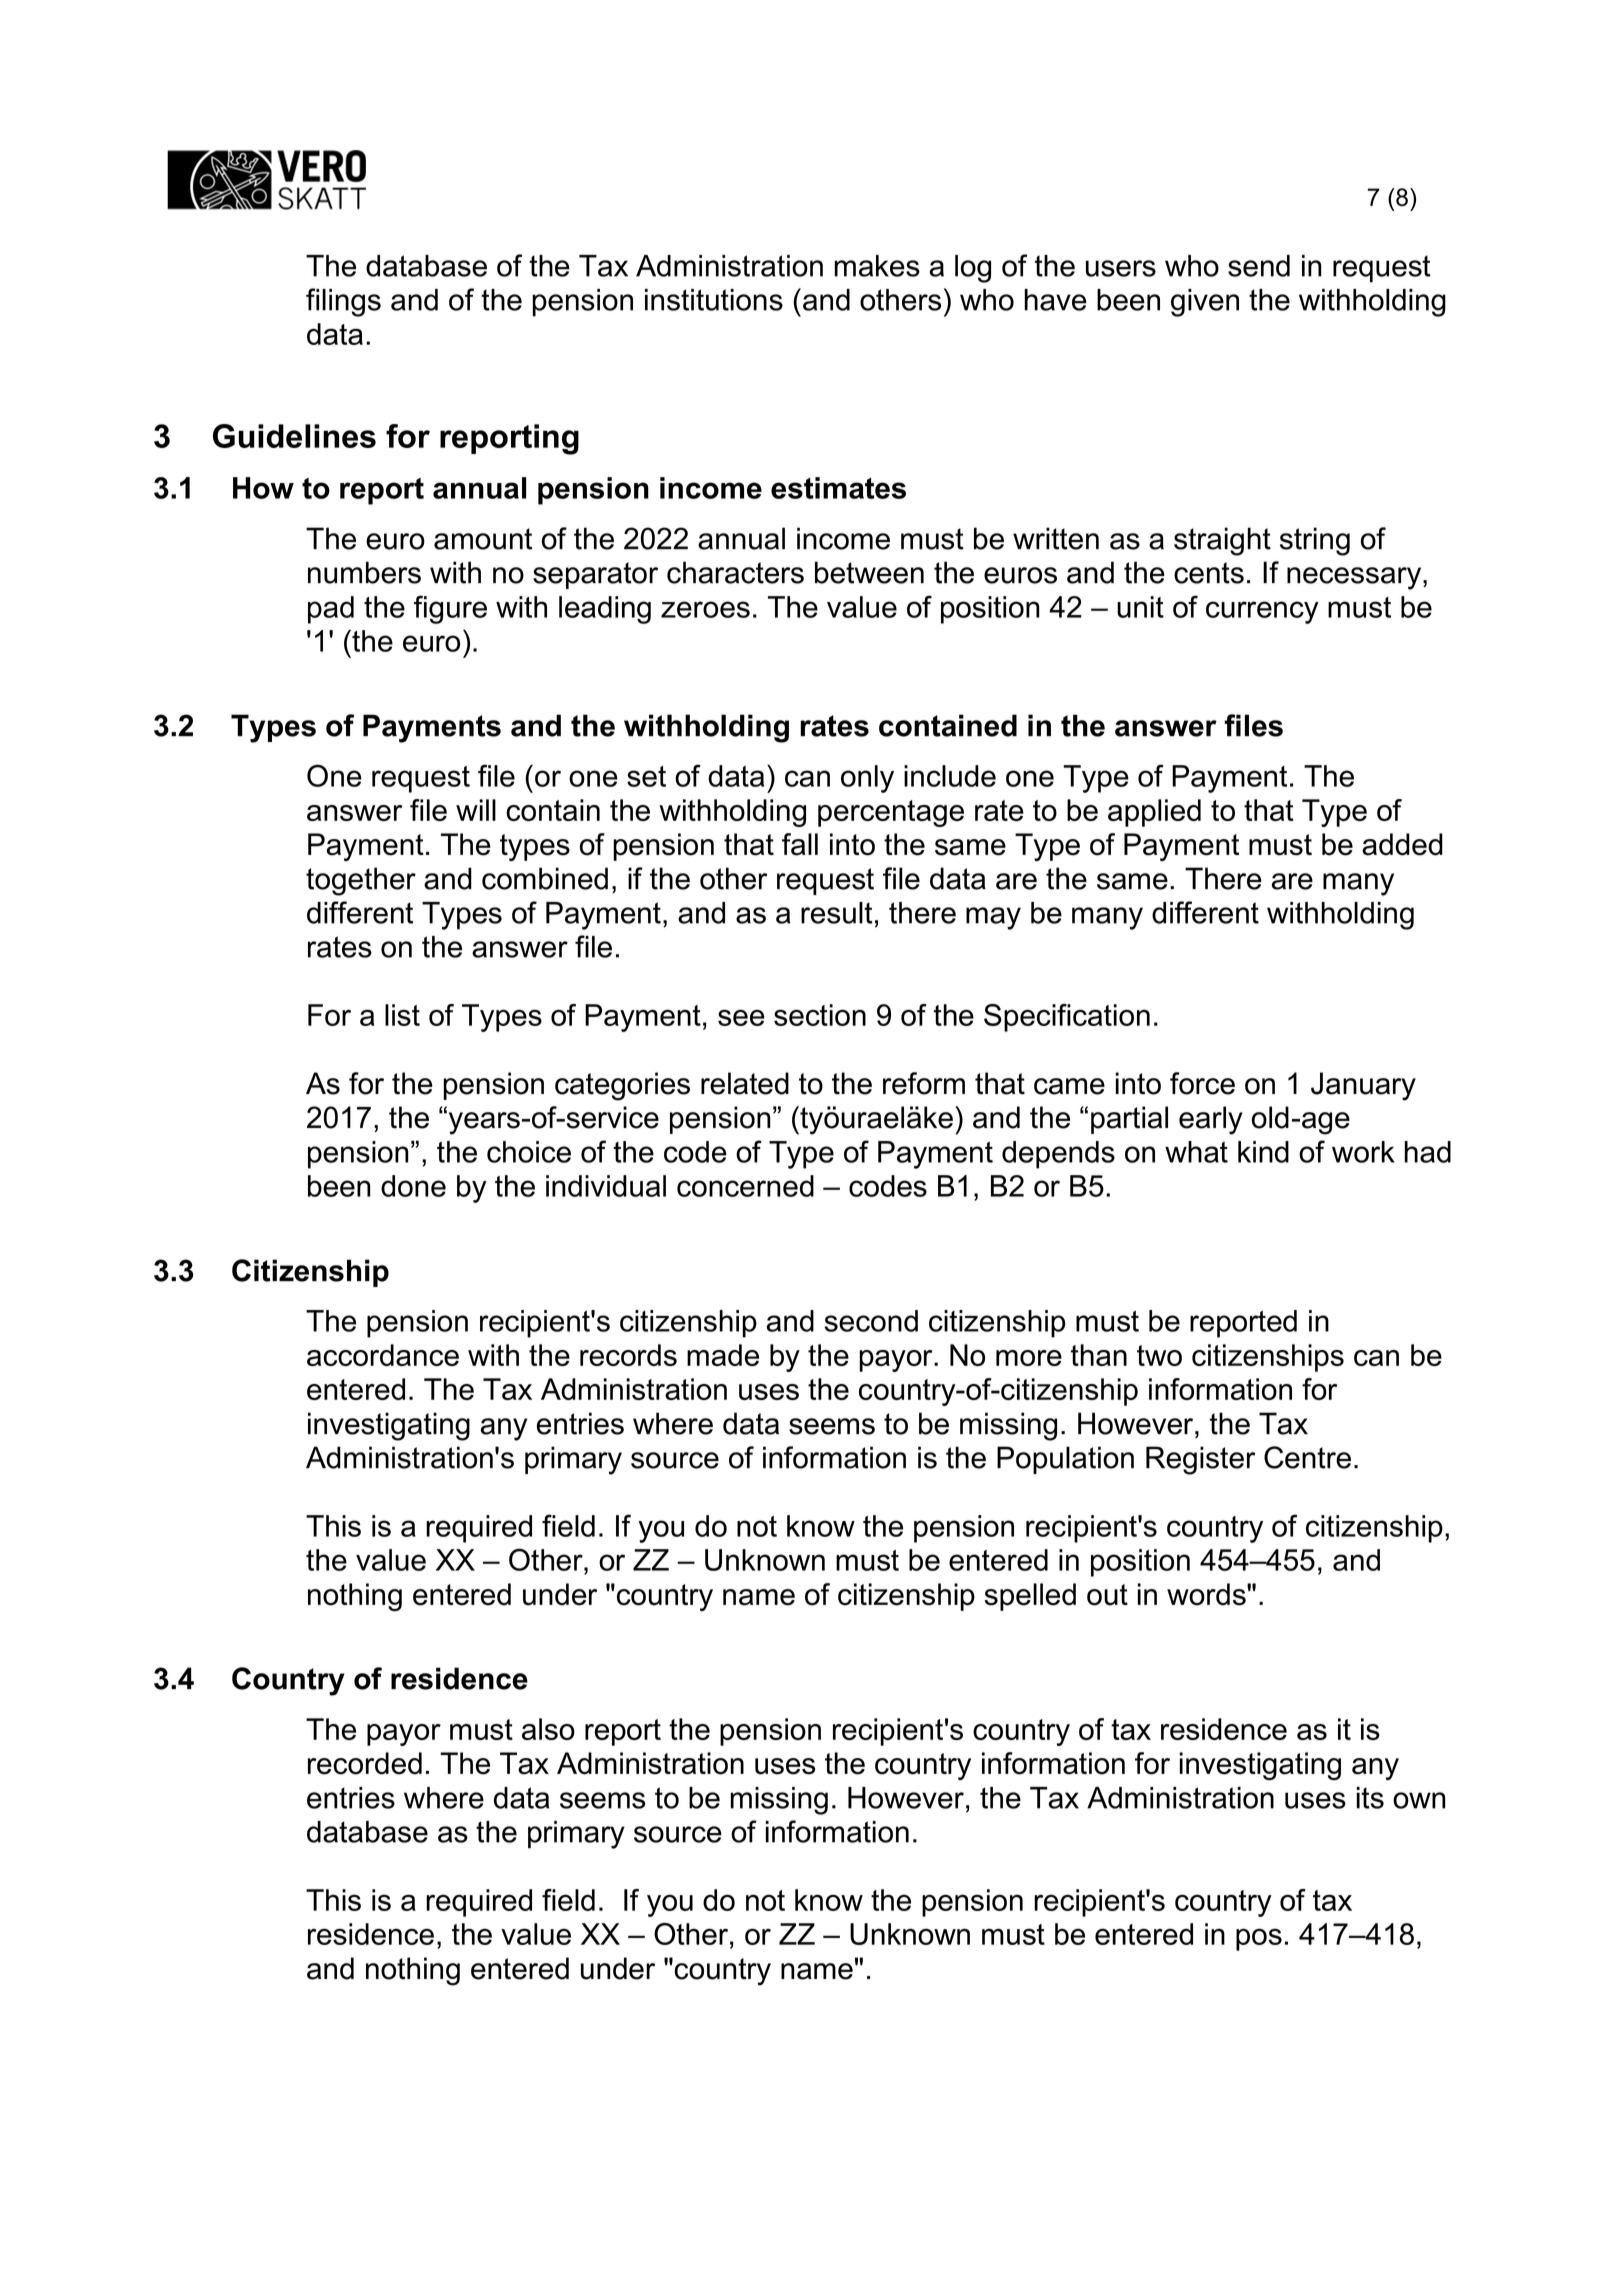  Describe the element at coordinates (343, 302) in the document. I see `filings` at that location.
